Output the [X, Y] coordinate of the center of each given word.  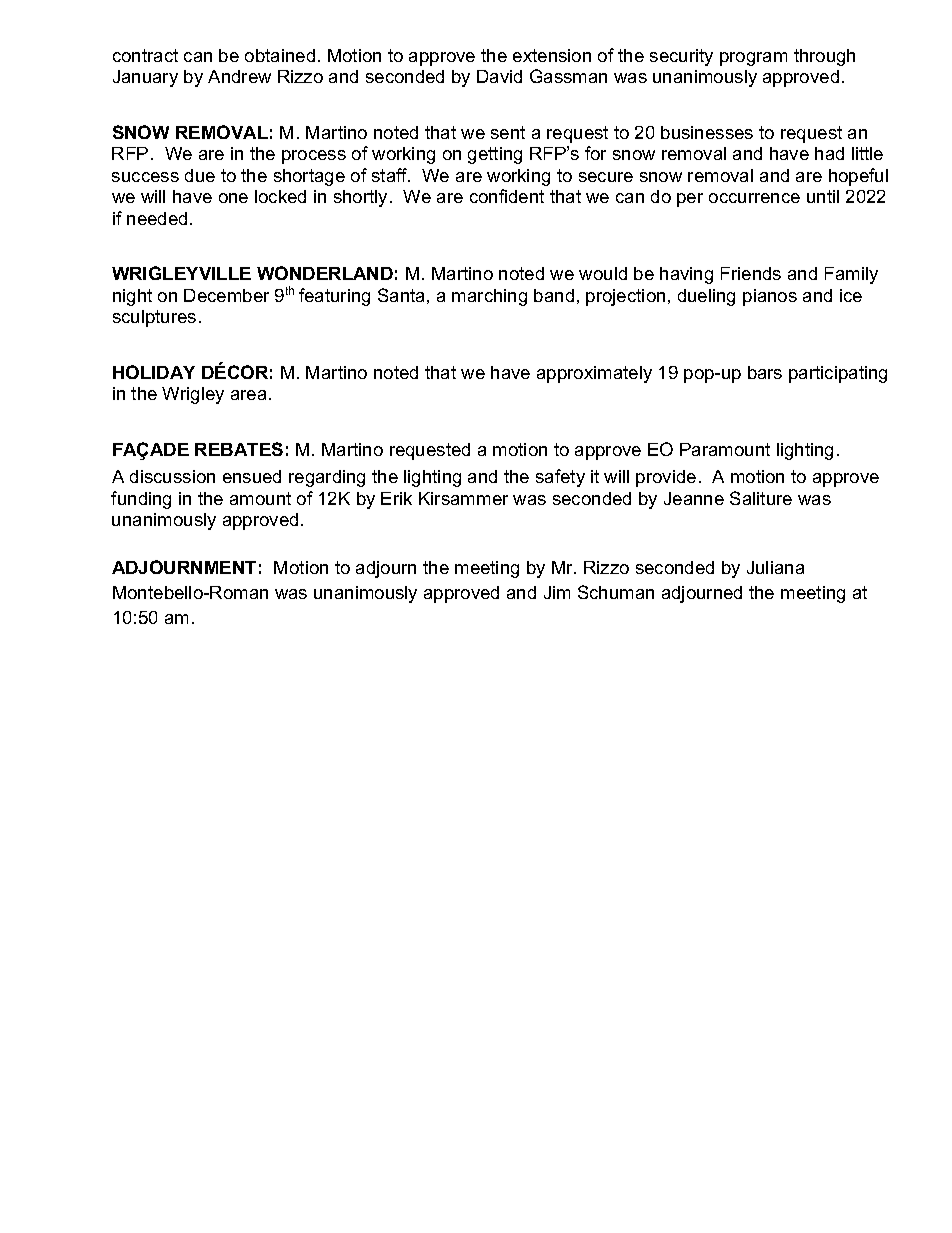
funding [141, 500]
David [499, 76]
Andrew [239, 76]
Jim [557, 592]
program [753, 59]
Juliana [775, 567]
